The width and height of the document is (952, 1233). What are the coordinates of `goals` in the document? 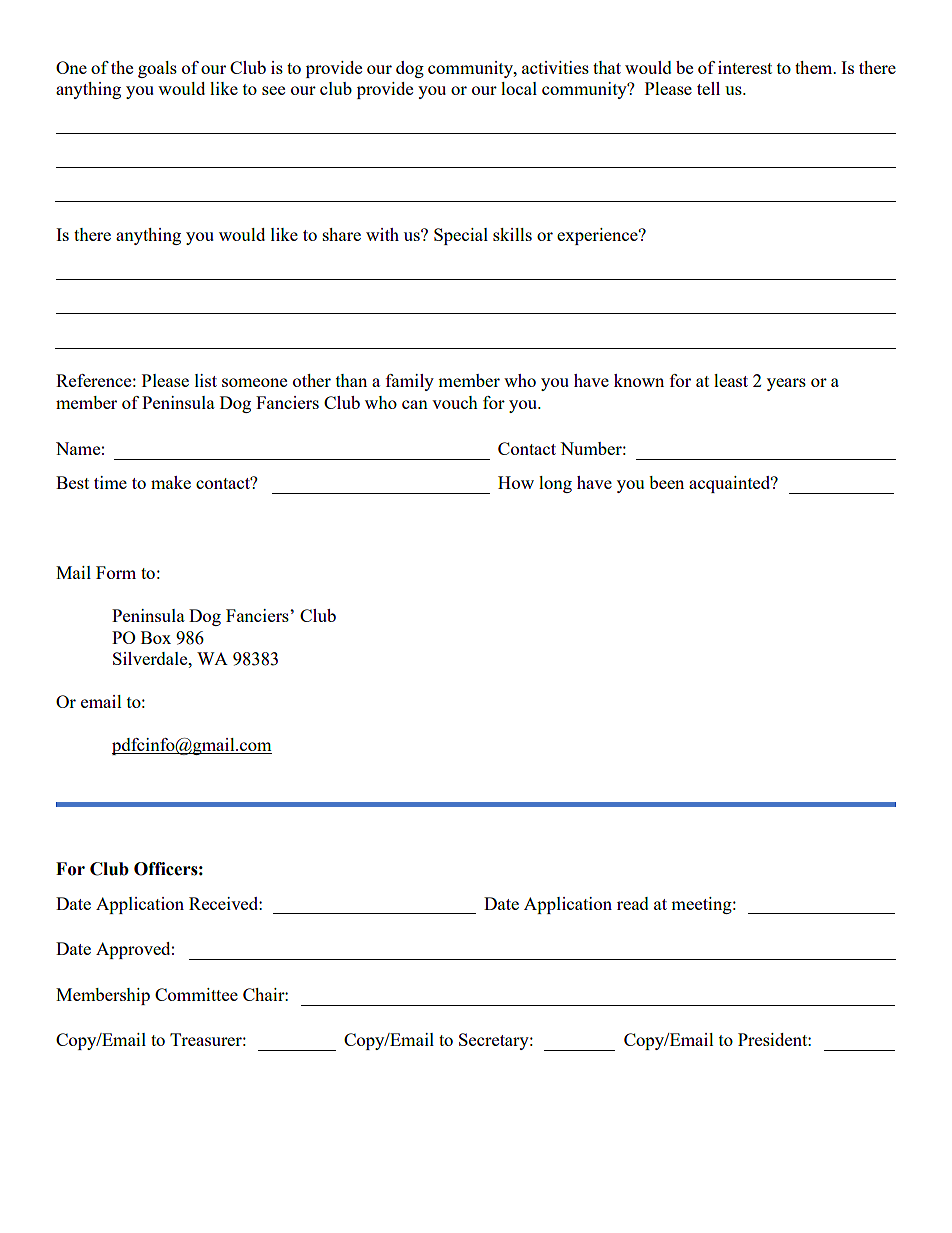 It's located at (157, 69).
